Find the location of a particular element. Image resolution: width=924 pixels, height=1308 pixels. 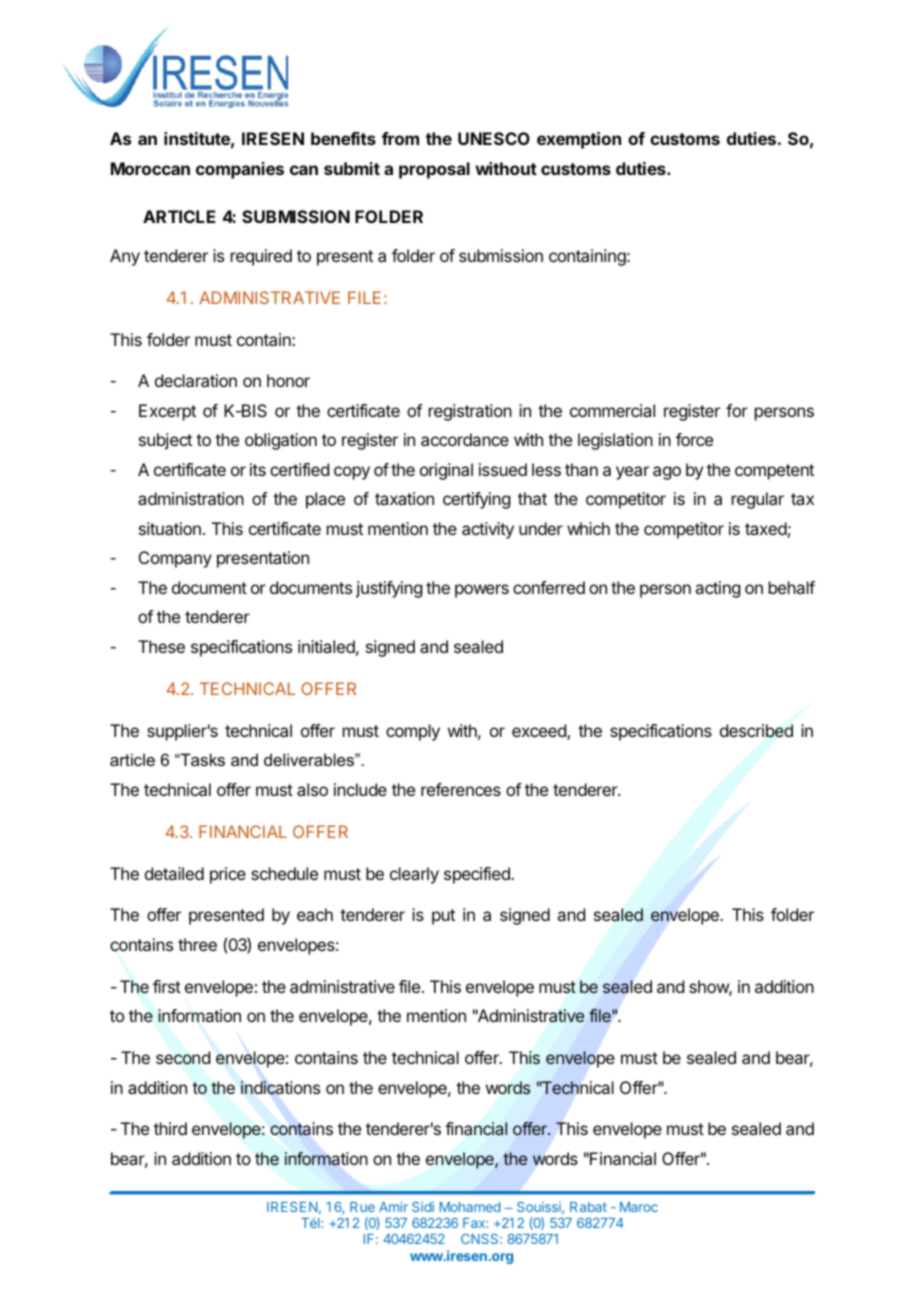

These is located at coordinates (161, 646).
